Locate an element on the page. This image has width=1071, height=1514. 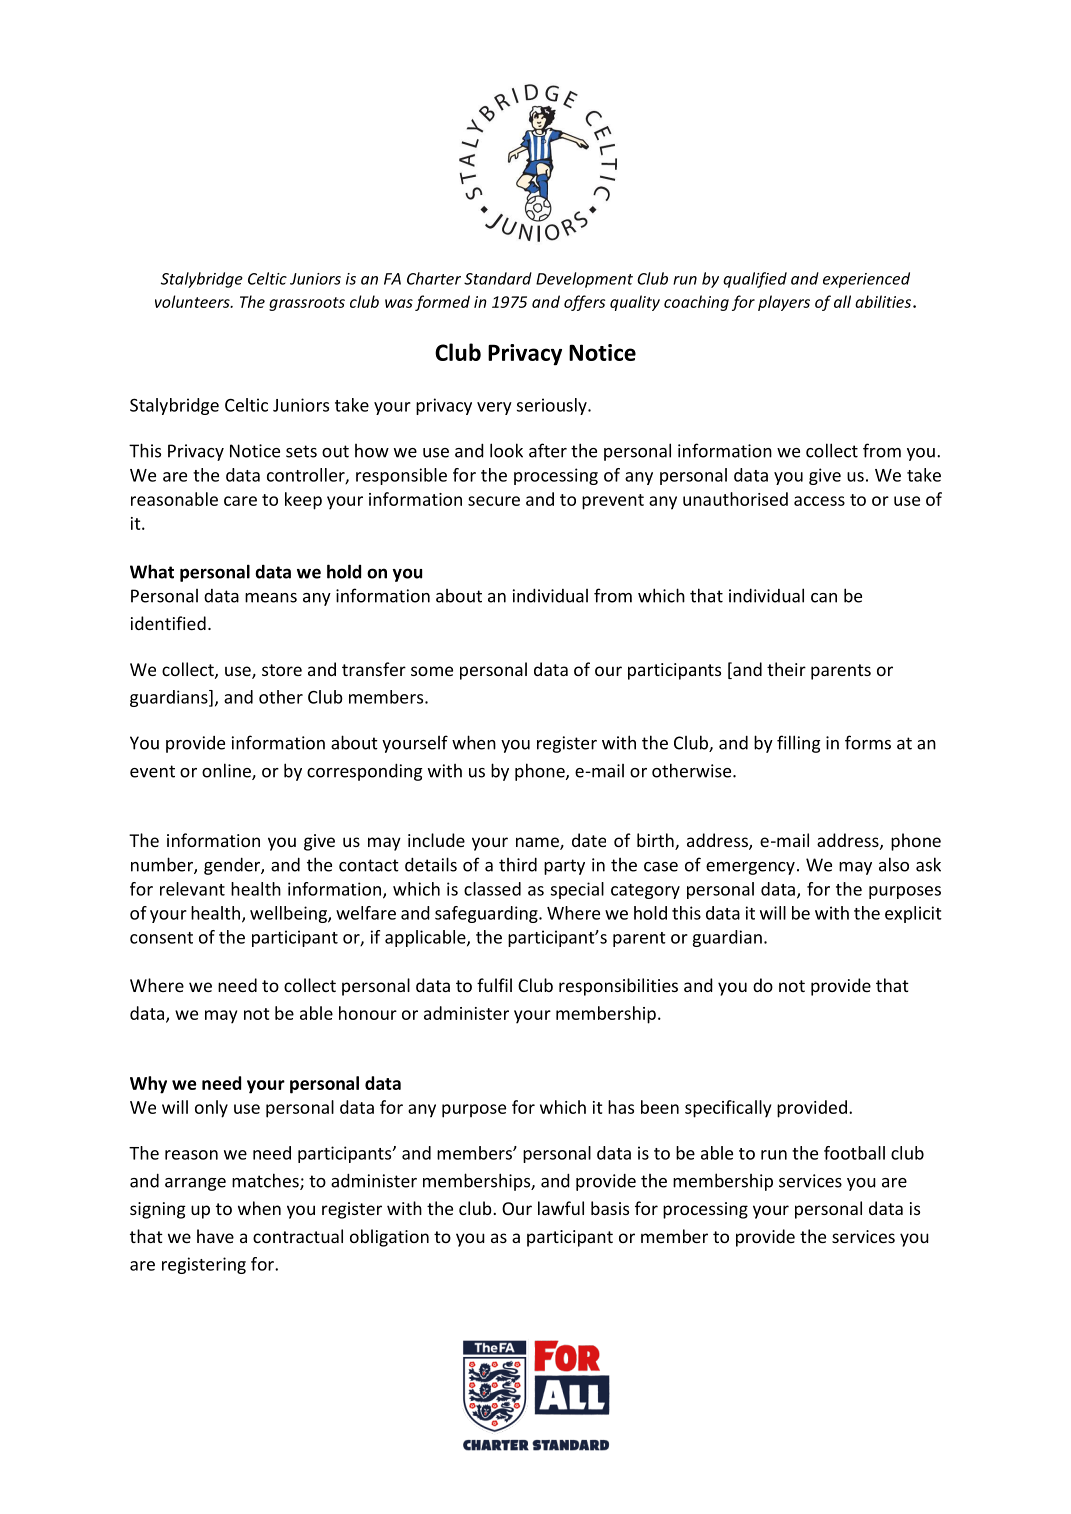
secure is located at coordinates (494, 501).
